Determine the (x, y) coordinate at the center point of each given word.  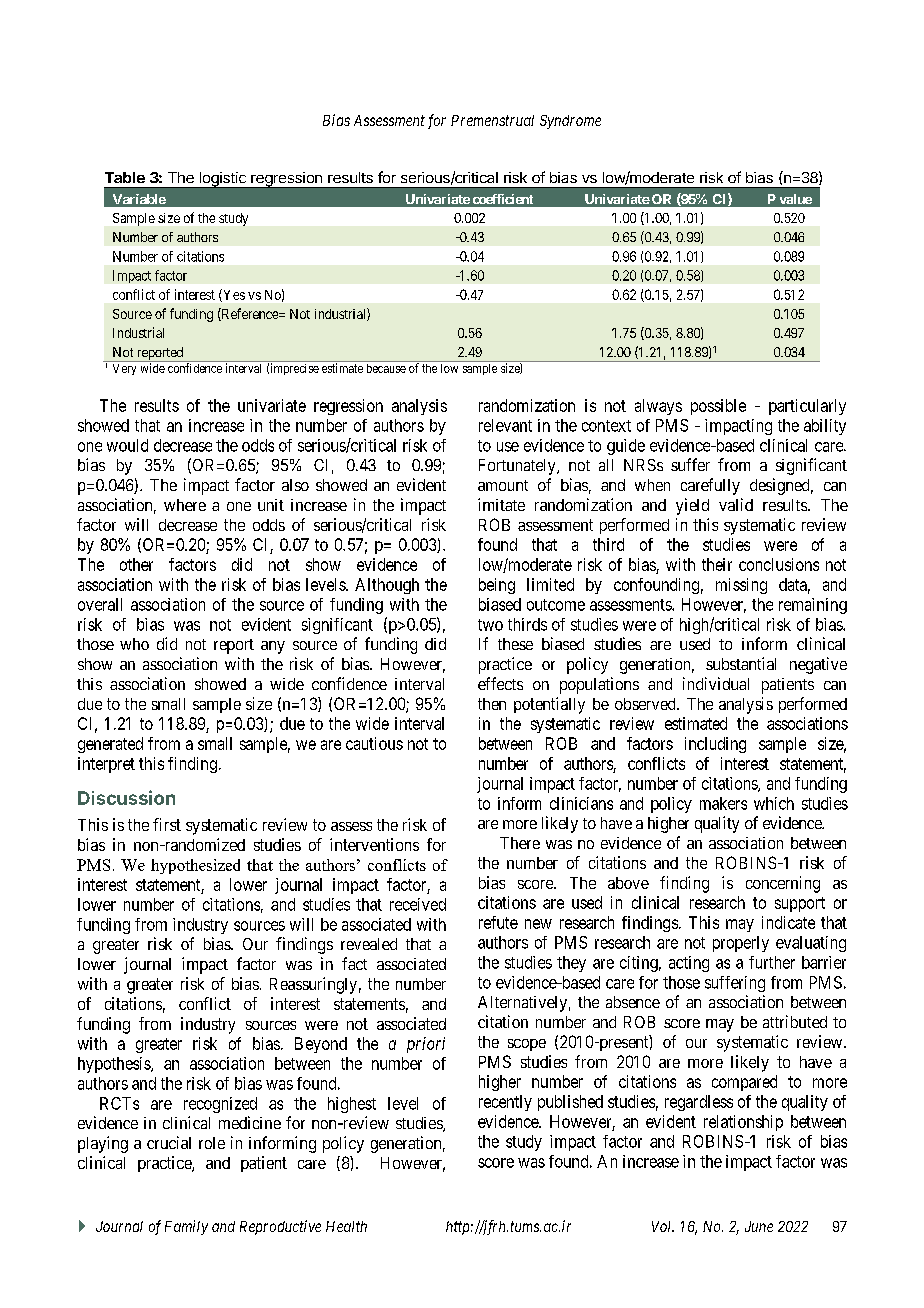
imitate (501, 504)
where (185, 505)
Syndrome (570, 122)
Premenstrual (492, 120)
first (167, 824)
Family (186, 1227)
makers (723, 803)
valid (736, 504)
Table (125, 177)
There (520, 843)
